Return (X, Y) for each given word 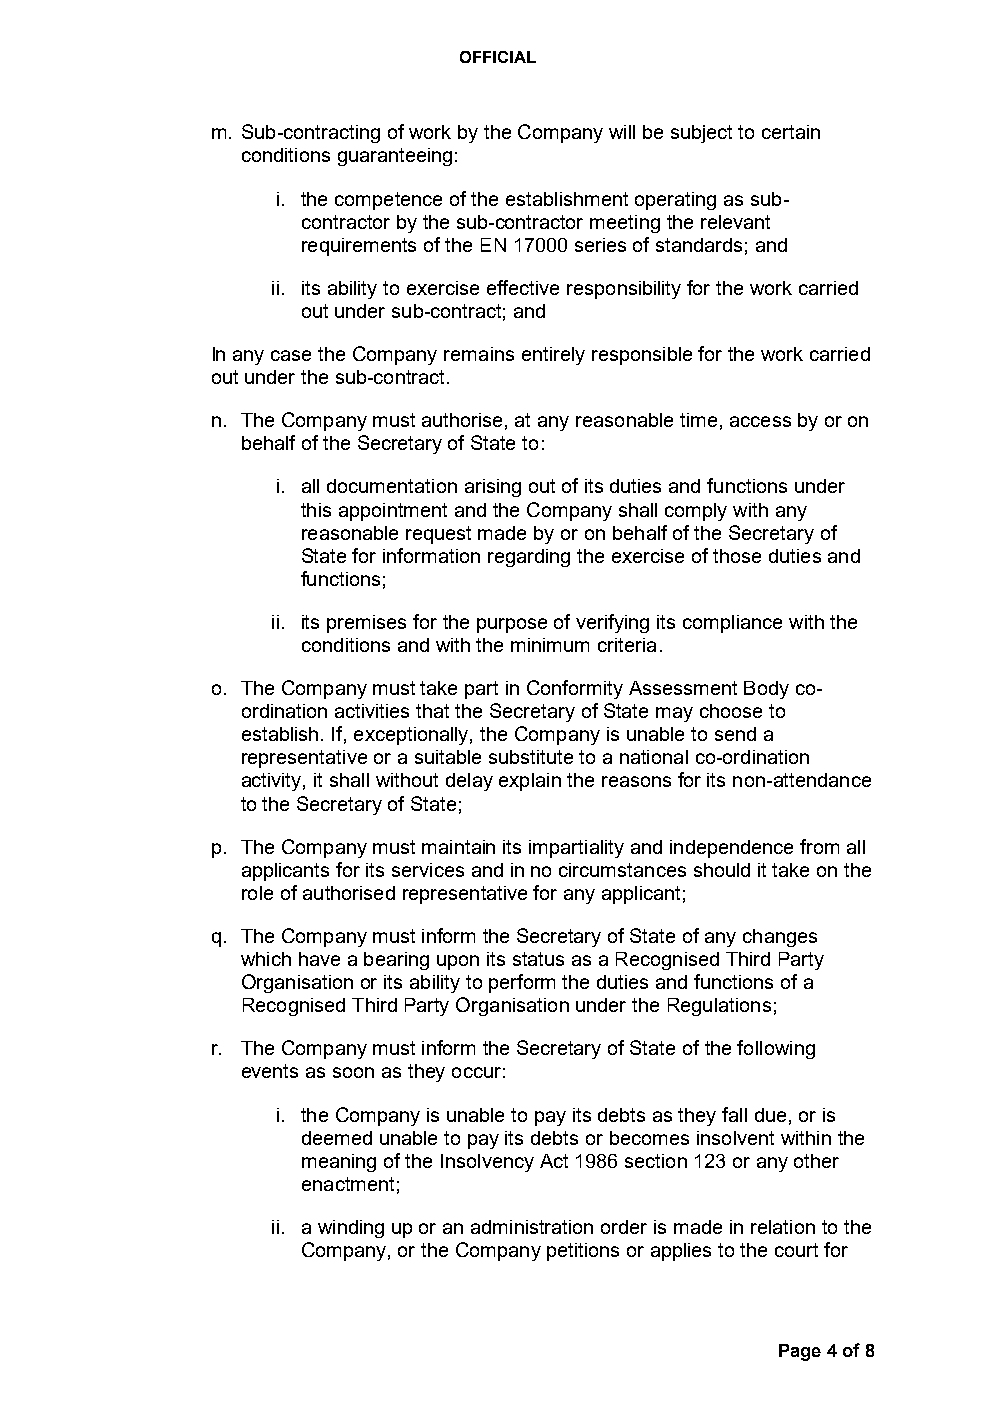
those (737, 556)
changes (780, 938)
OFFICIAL (498, 57)
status (538, 959)
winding (351, 1229)
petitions (583, 1252)
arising (493, 488)
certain (791, 132)
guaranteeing (395, 157)
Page (800, 1352)
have (319, 959)
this (316, 510)
